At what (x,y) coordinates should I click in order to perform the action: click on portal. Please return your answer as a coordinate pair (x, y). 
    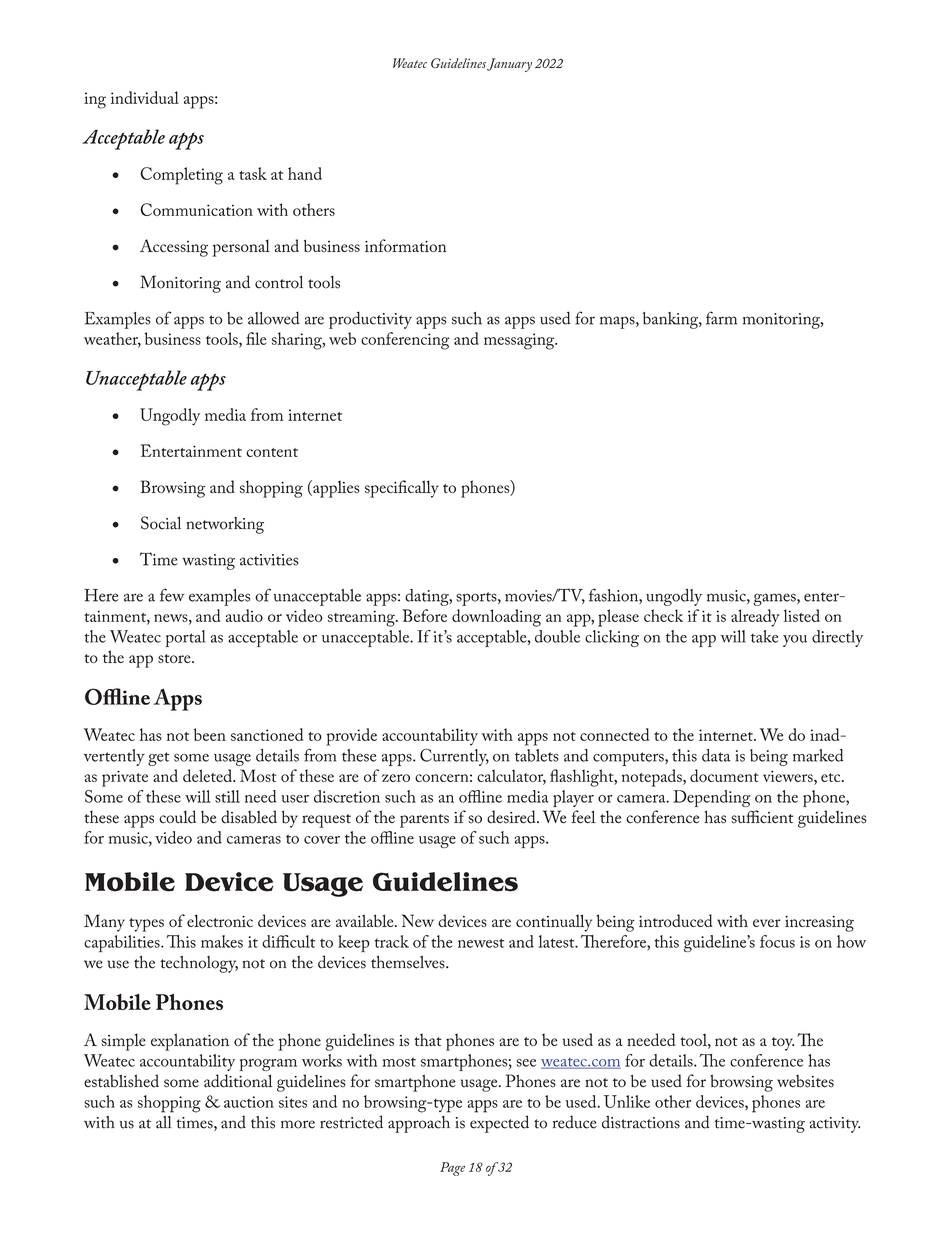
    Looking at the image, I should click on (185, 638).
